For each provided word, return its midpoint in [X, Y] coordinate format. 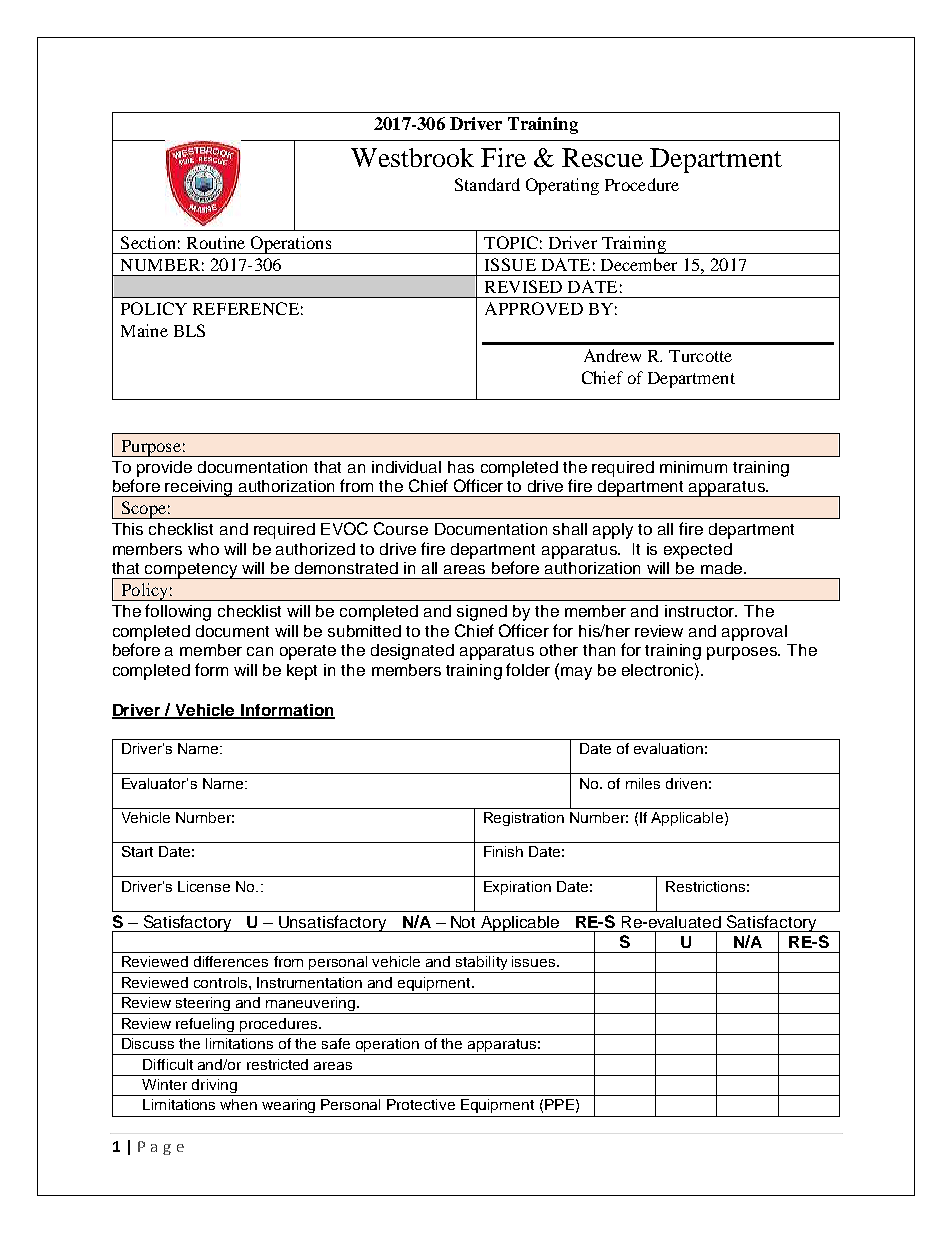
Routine [216, 242]
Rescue [602, 157]
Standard [487, 184]
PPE [559, 1104]
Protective [421, 1104]
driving [214, 1087]
